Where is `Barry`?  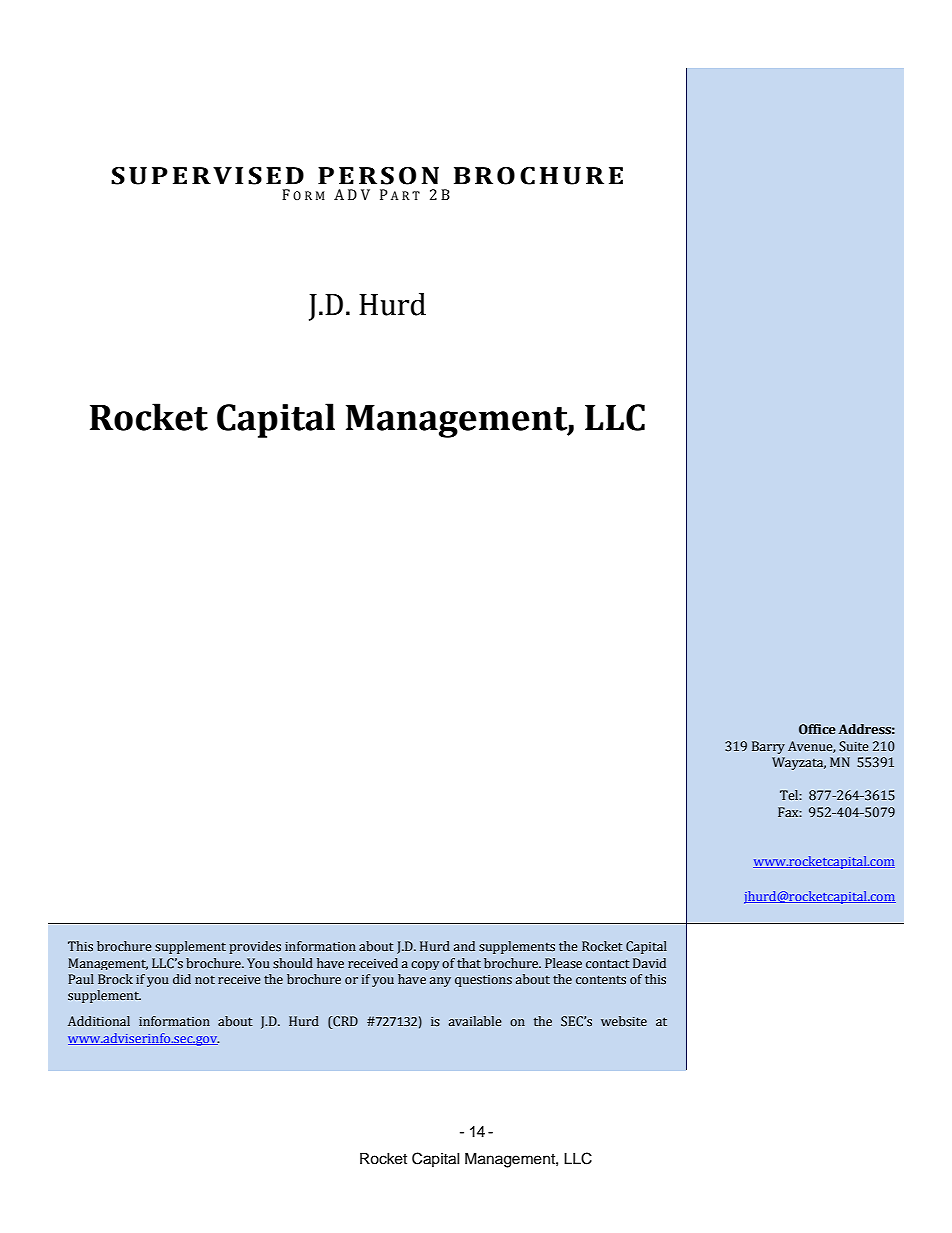
Barry is located at coordinates (768, 747).
